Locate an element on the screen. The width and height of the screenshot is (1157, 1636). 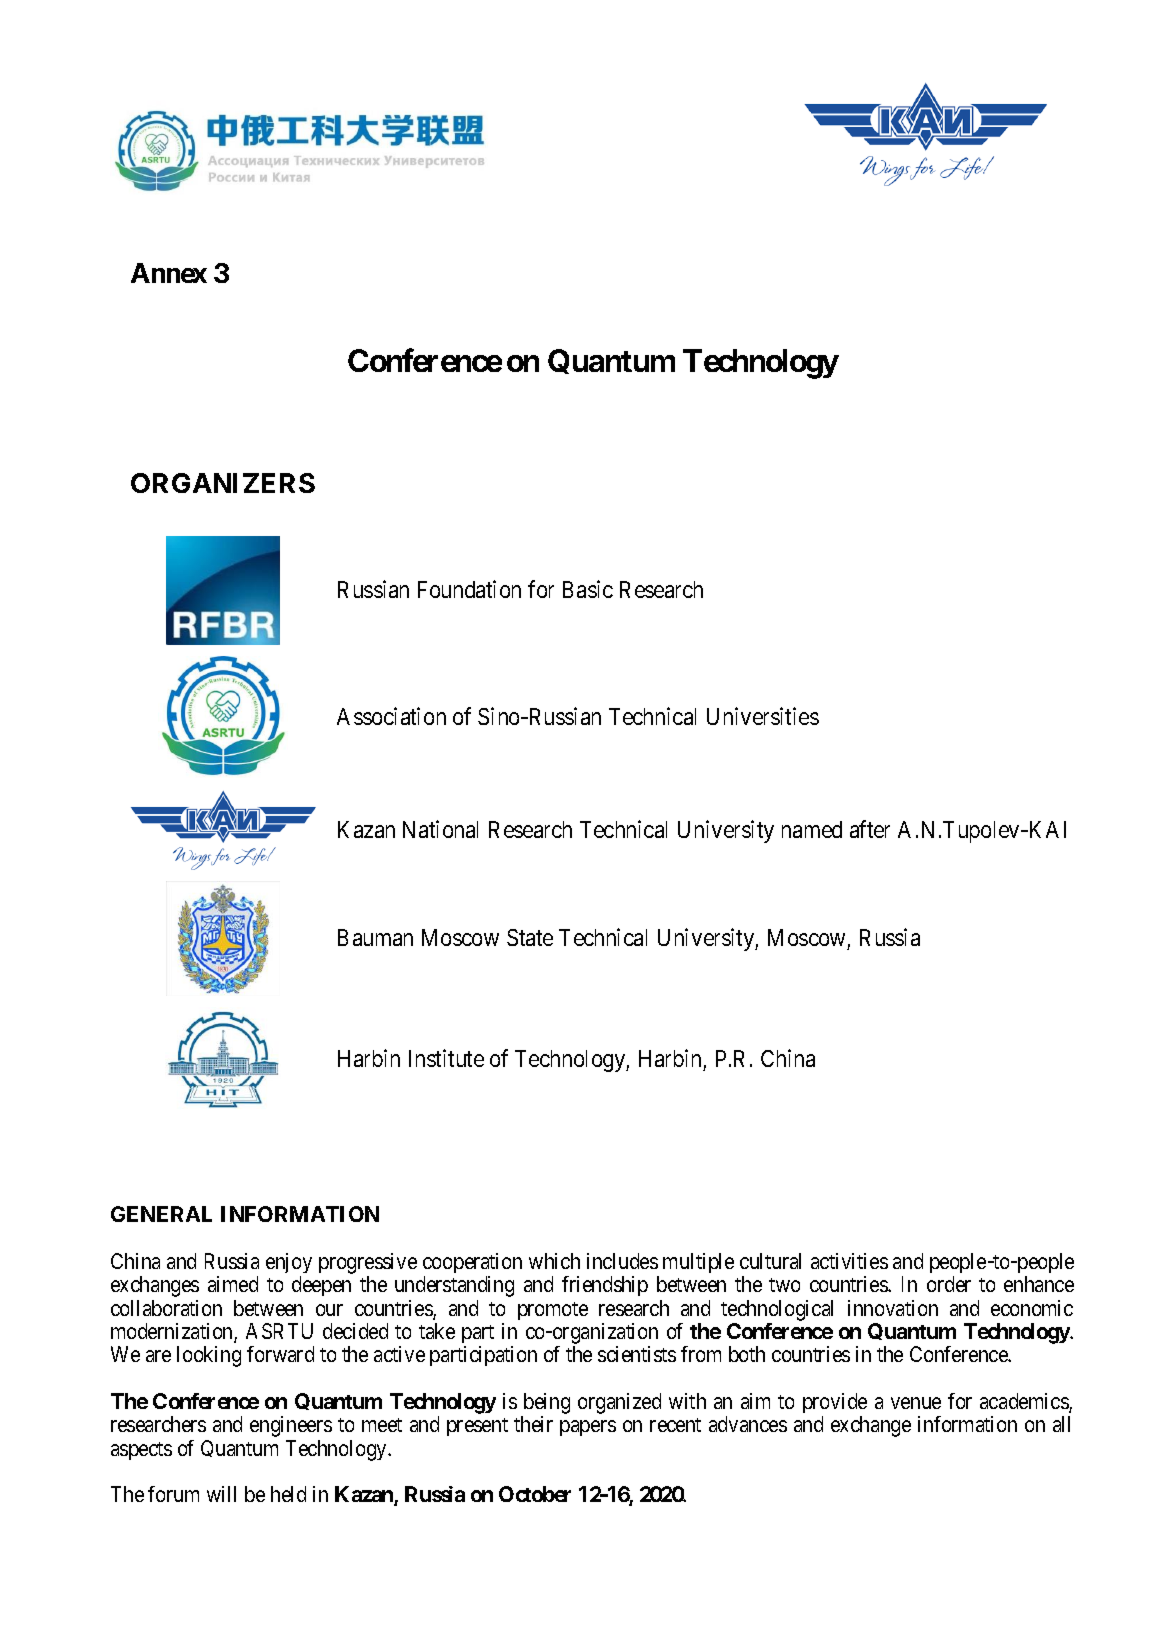
Universities is located at coordinates (763, 716).
